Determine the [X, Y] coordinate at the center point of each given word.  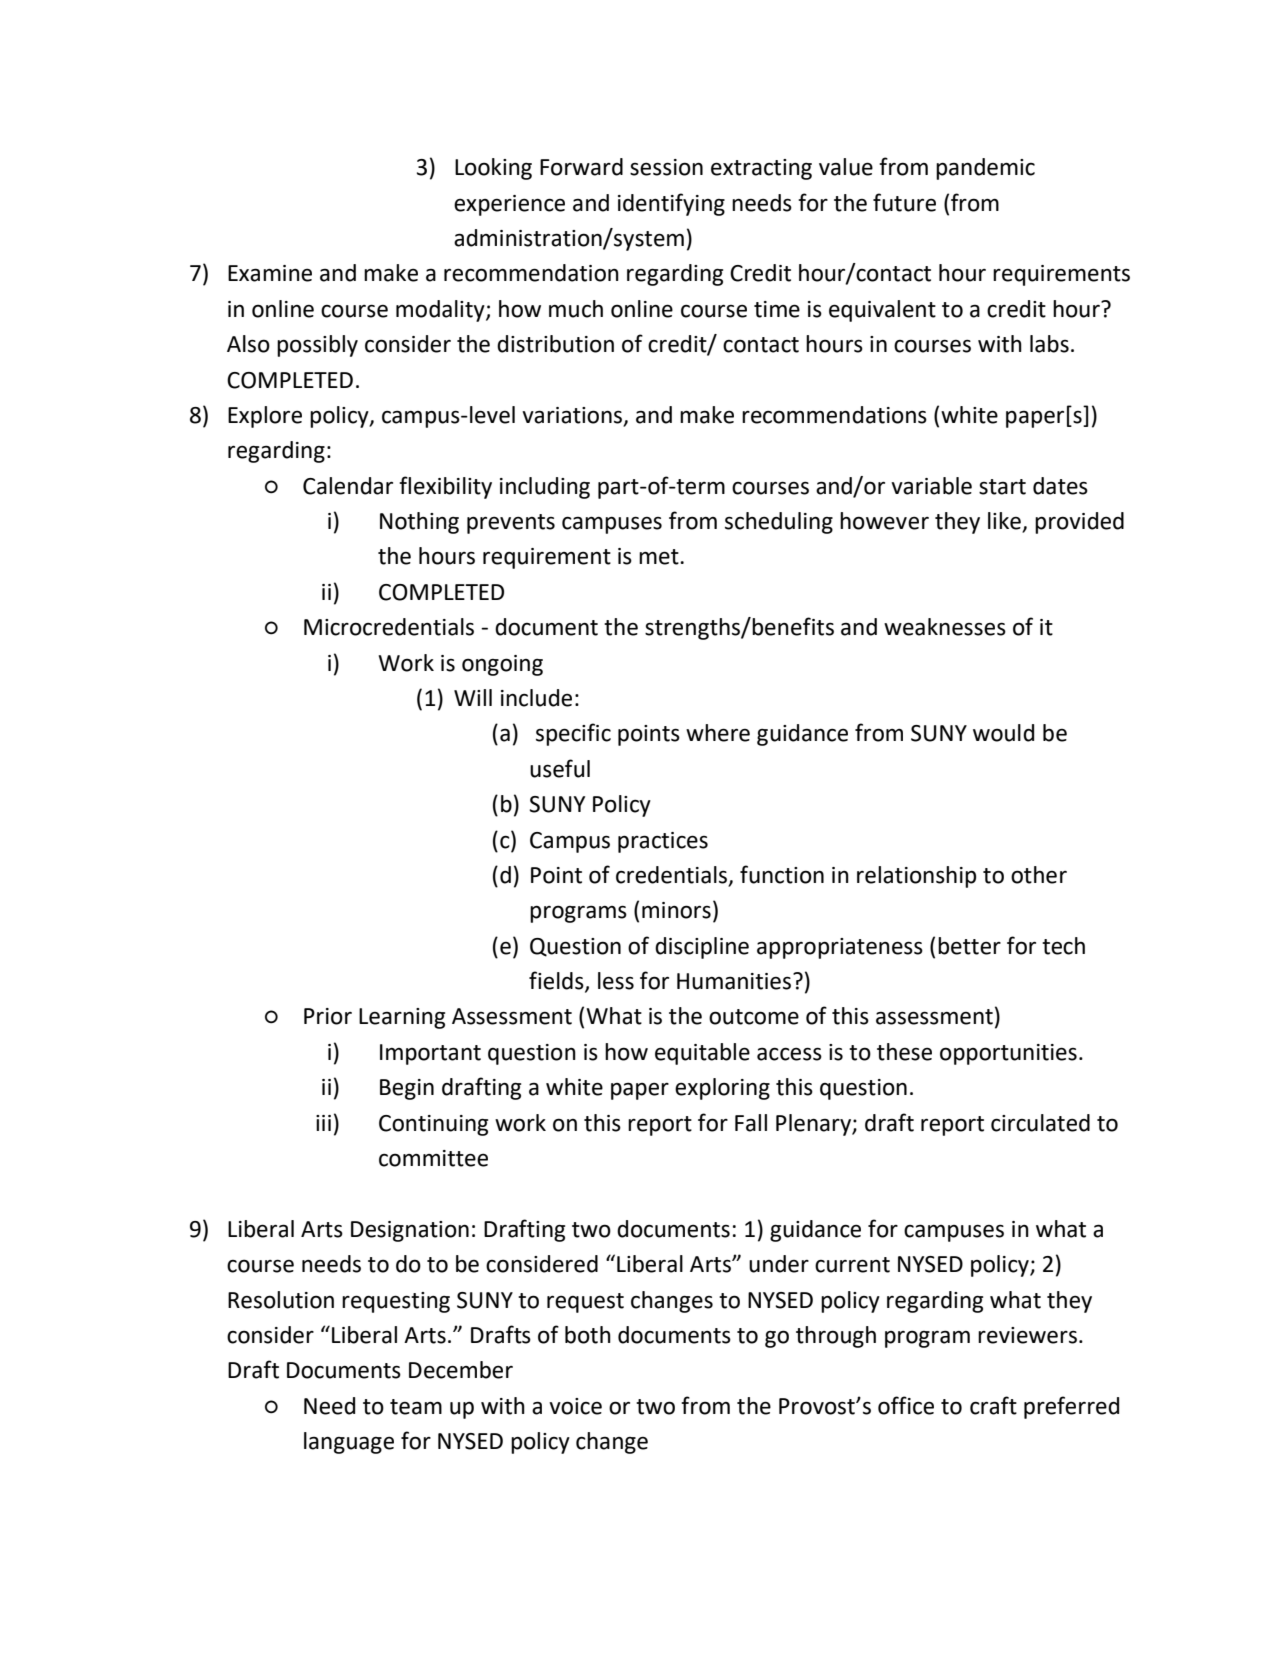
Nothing [419, 523]
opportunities [1008, 1054]
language [349, 1443]
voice [575, 1406]
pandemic [985, 169]
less [616, 981]
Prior [328, 1016]
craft [993, 1405]
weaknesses [945, 627]
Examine [270, 273]
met [660, 557]
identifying [671, 204]
